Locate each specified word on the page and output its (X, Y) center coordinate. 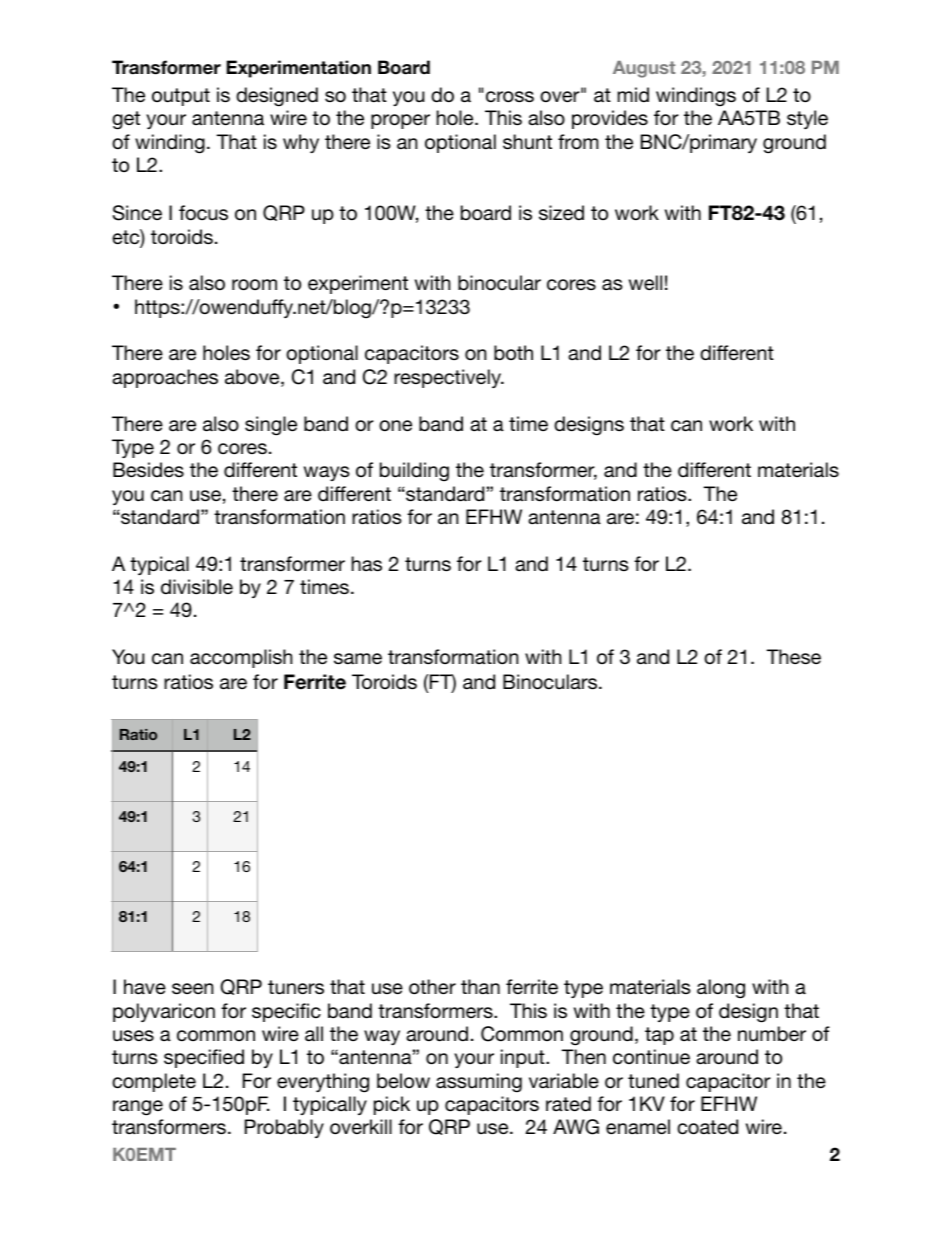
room (254, 285)
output (181, 97)
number (772, 1033)
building (414, 472)
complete (154, 1082)
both (513, 352)
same (358, 659)
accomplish (241, 658)
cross (510, 97)
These (793, 657)
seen (193, 989)
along (721, 989)
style (807, 119)
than (480, 986)
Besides (148, 470)
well (645, 283)
